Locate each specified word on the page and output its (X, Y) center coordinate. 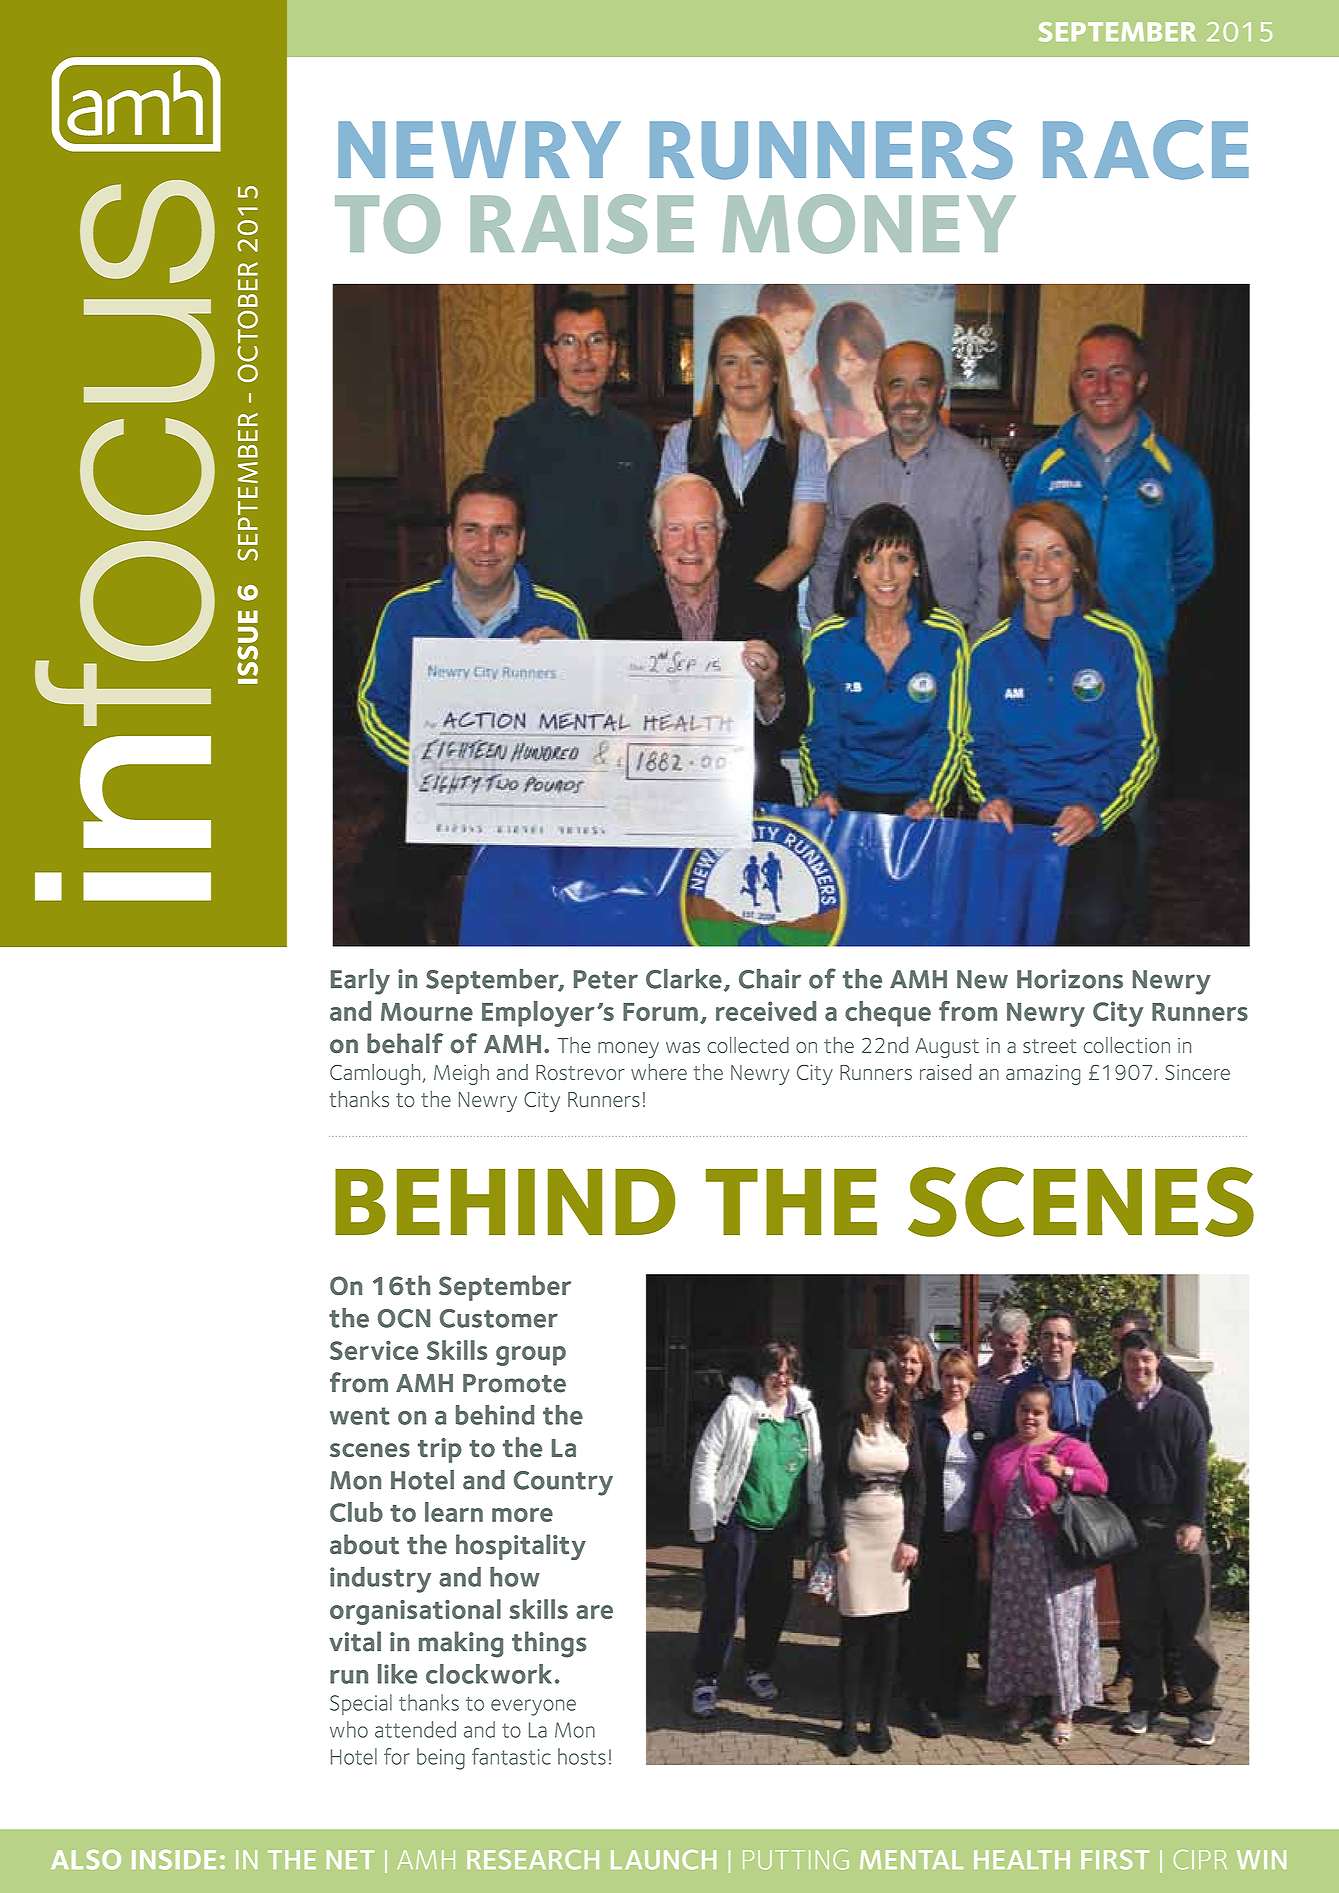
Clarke (684, 979)
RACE (1146, 150)
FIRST (1115, 1860)
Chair (770, 979)
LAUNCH (663, 1860)
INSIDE (174, 1860)
